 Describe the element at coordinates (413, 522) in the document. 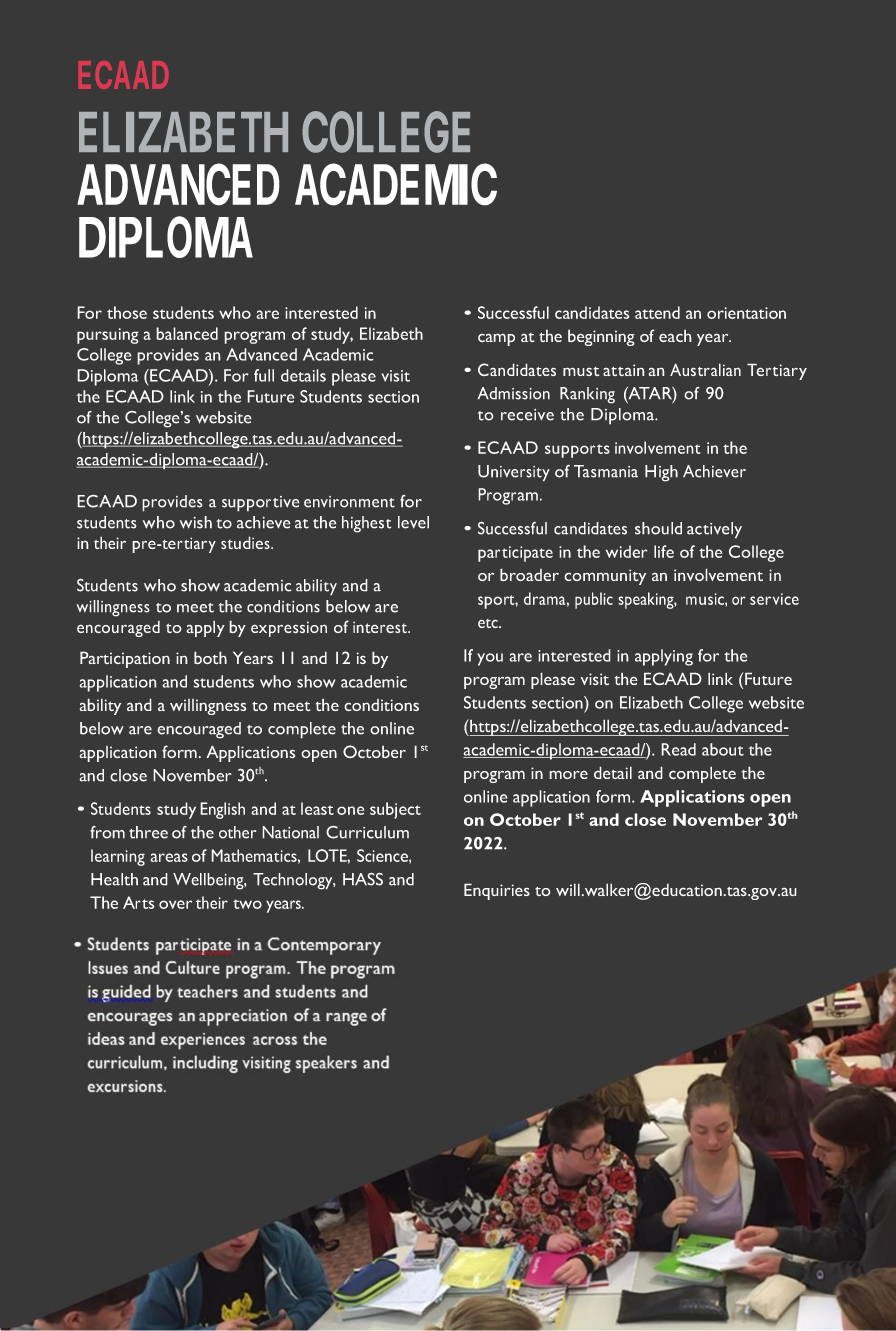

I see `level` at that location.
